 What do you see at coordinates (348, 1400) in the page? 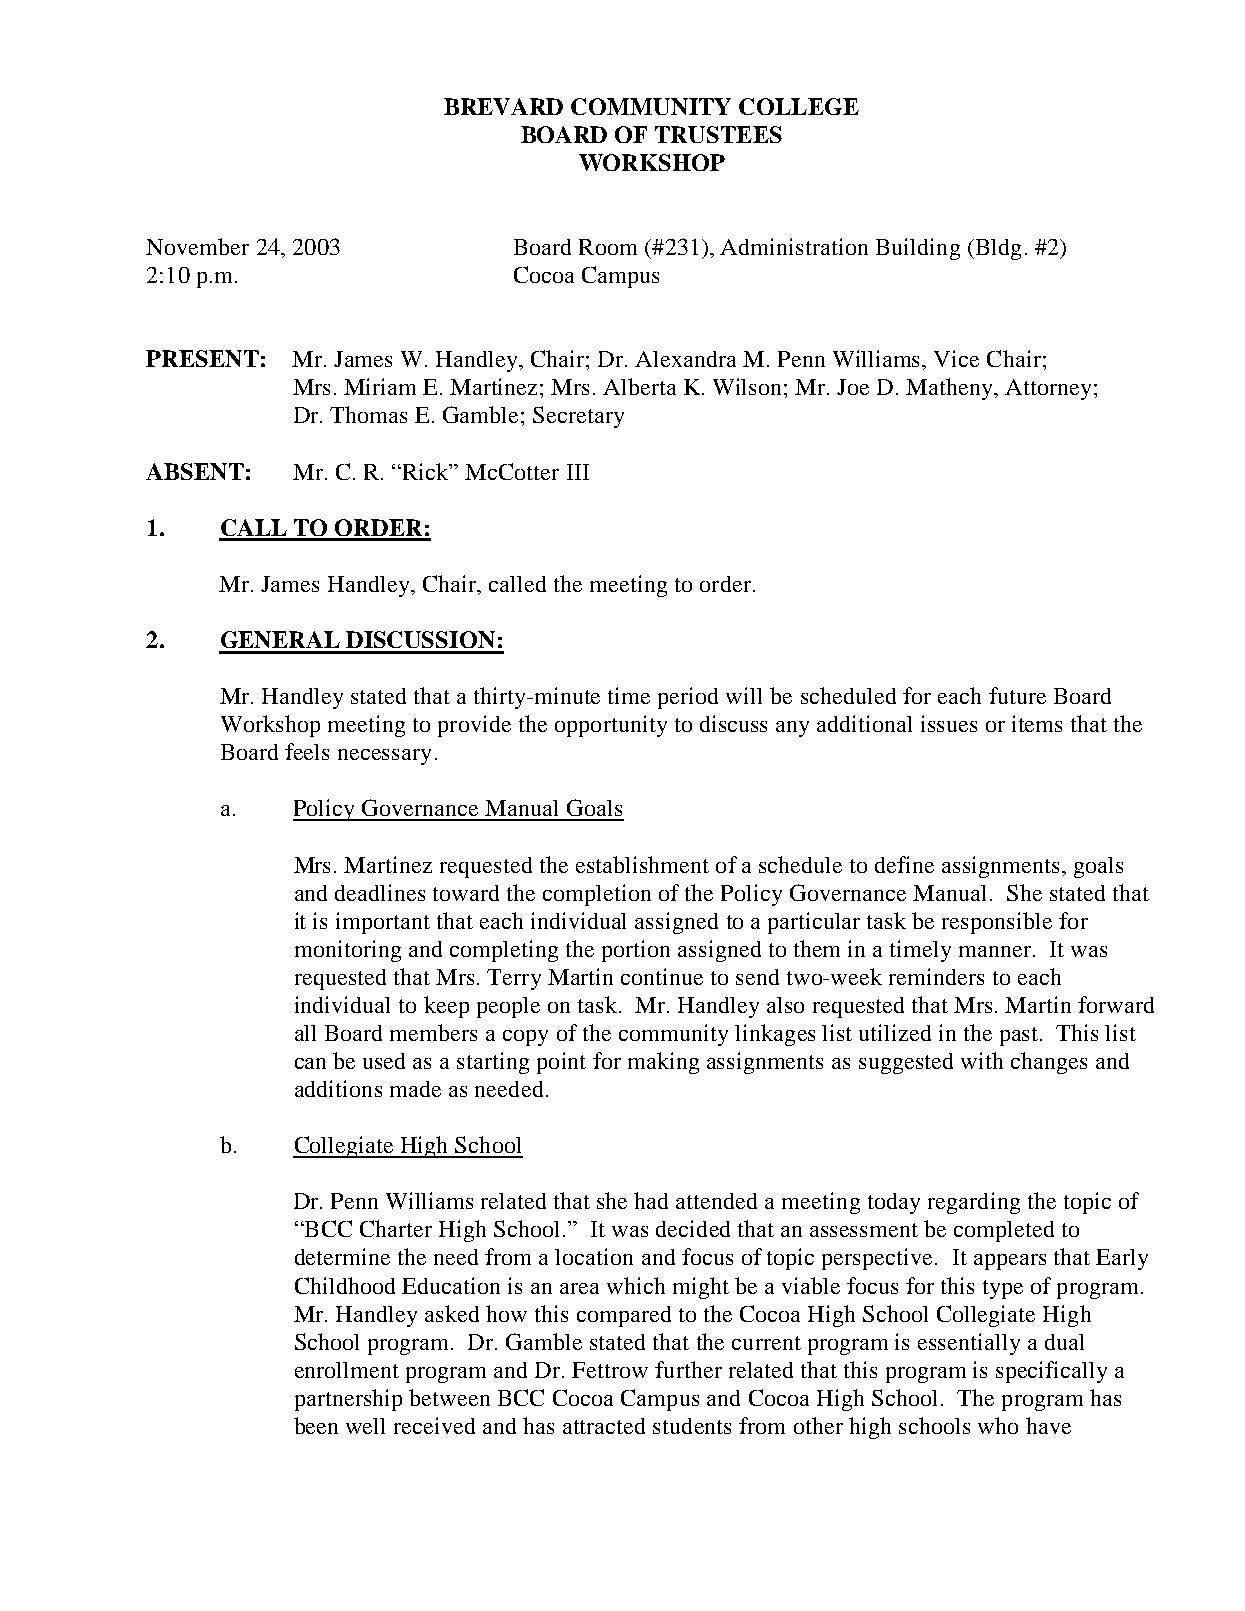
I see `partnership` at bounding box center [348, 1400].
